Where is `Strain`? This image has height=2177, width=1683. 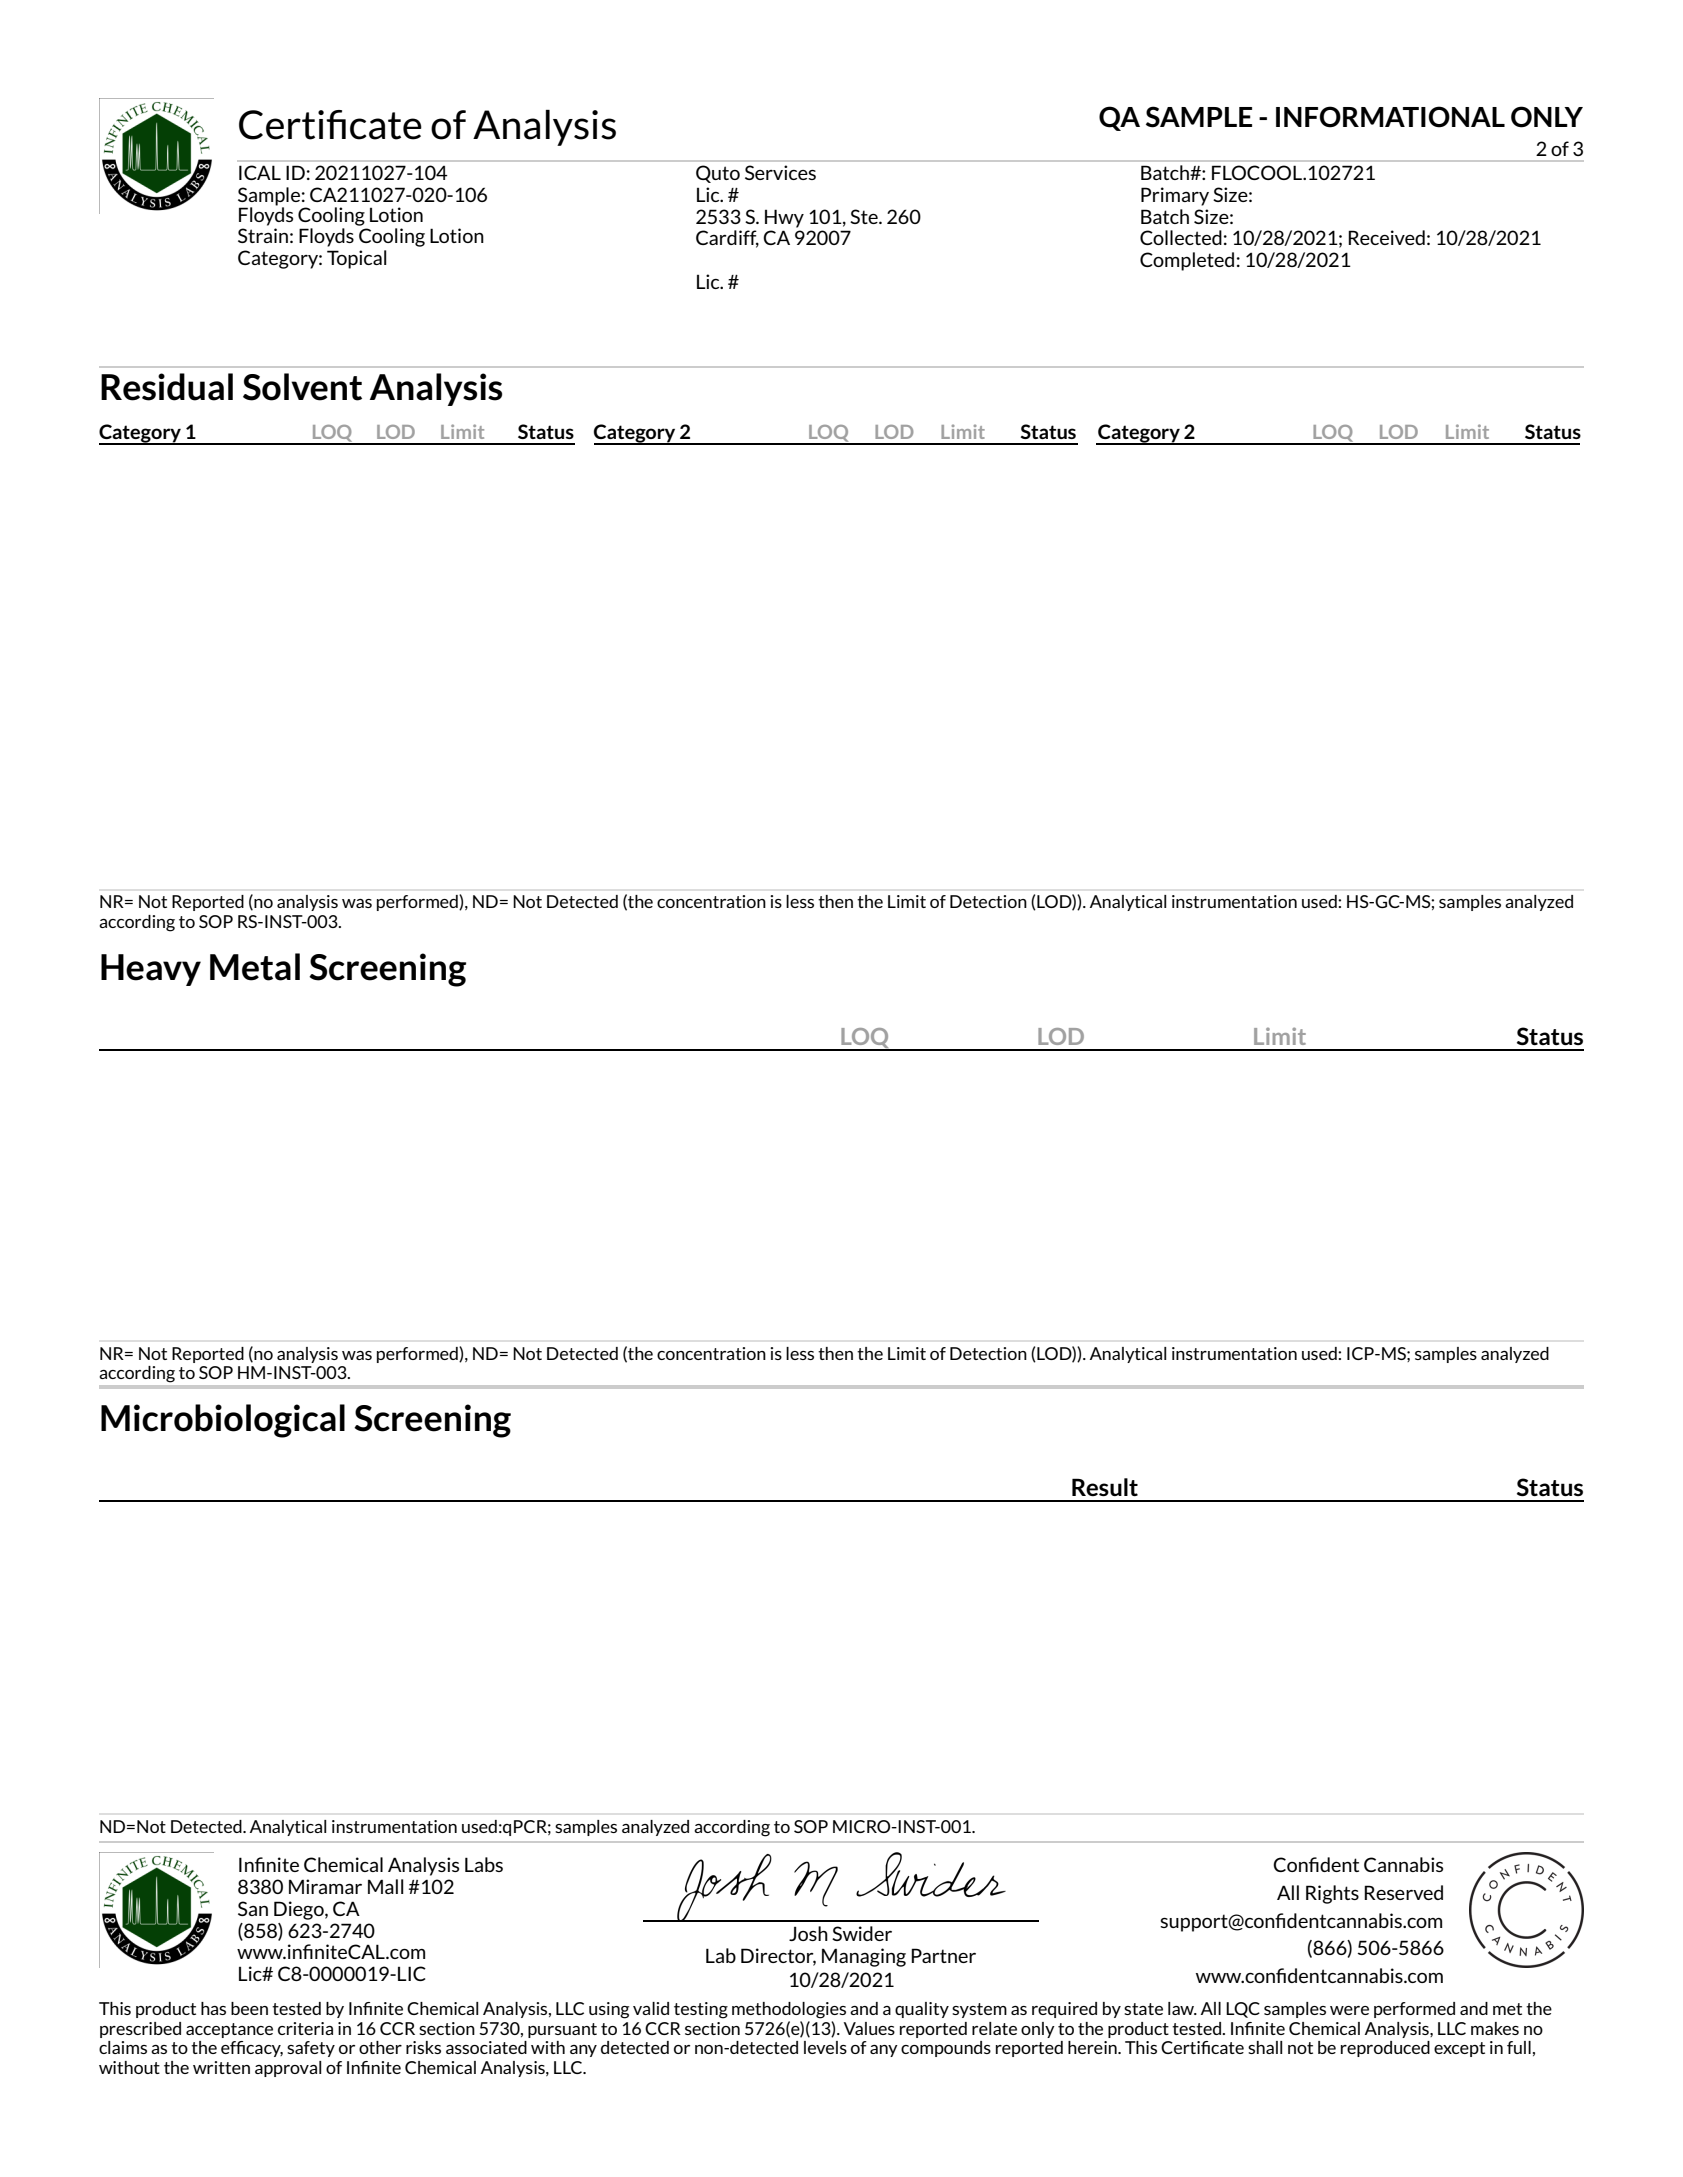
Strain is located at coordinates (263, 235).
